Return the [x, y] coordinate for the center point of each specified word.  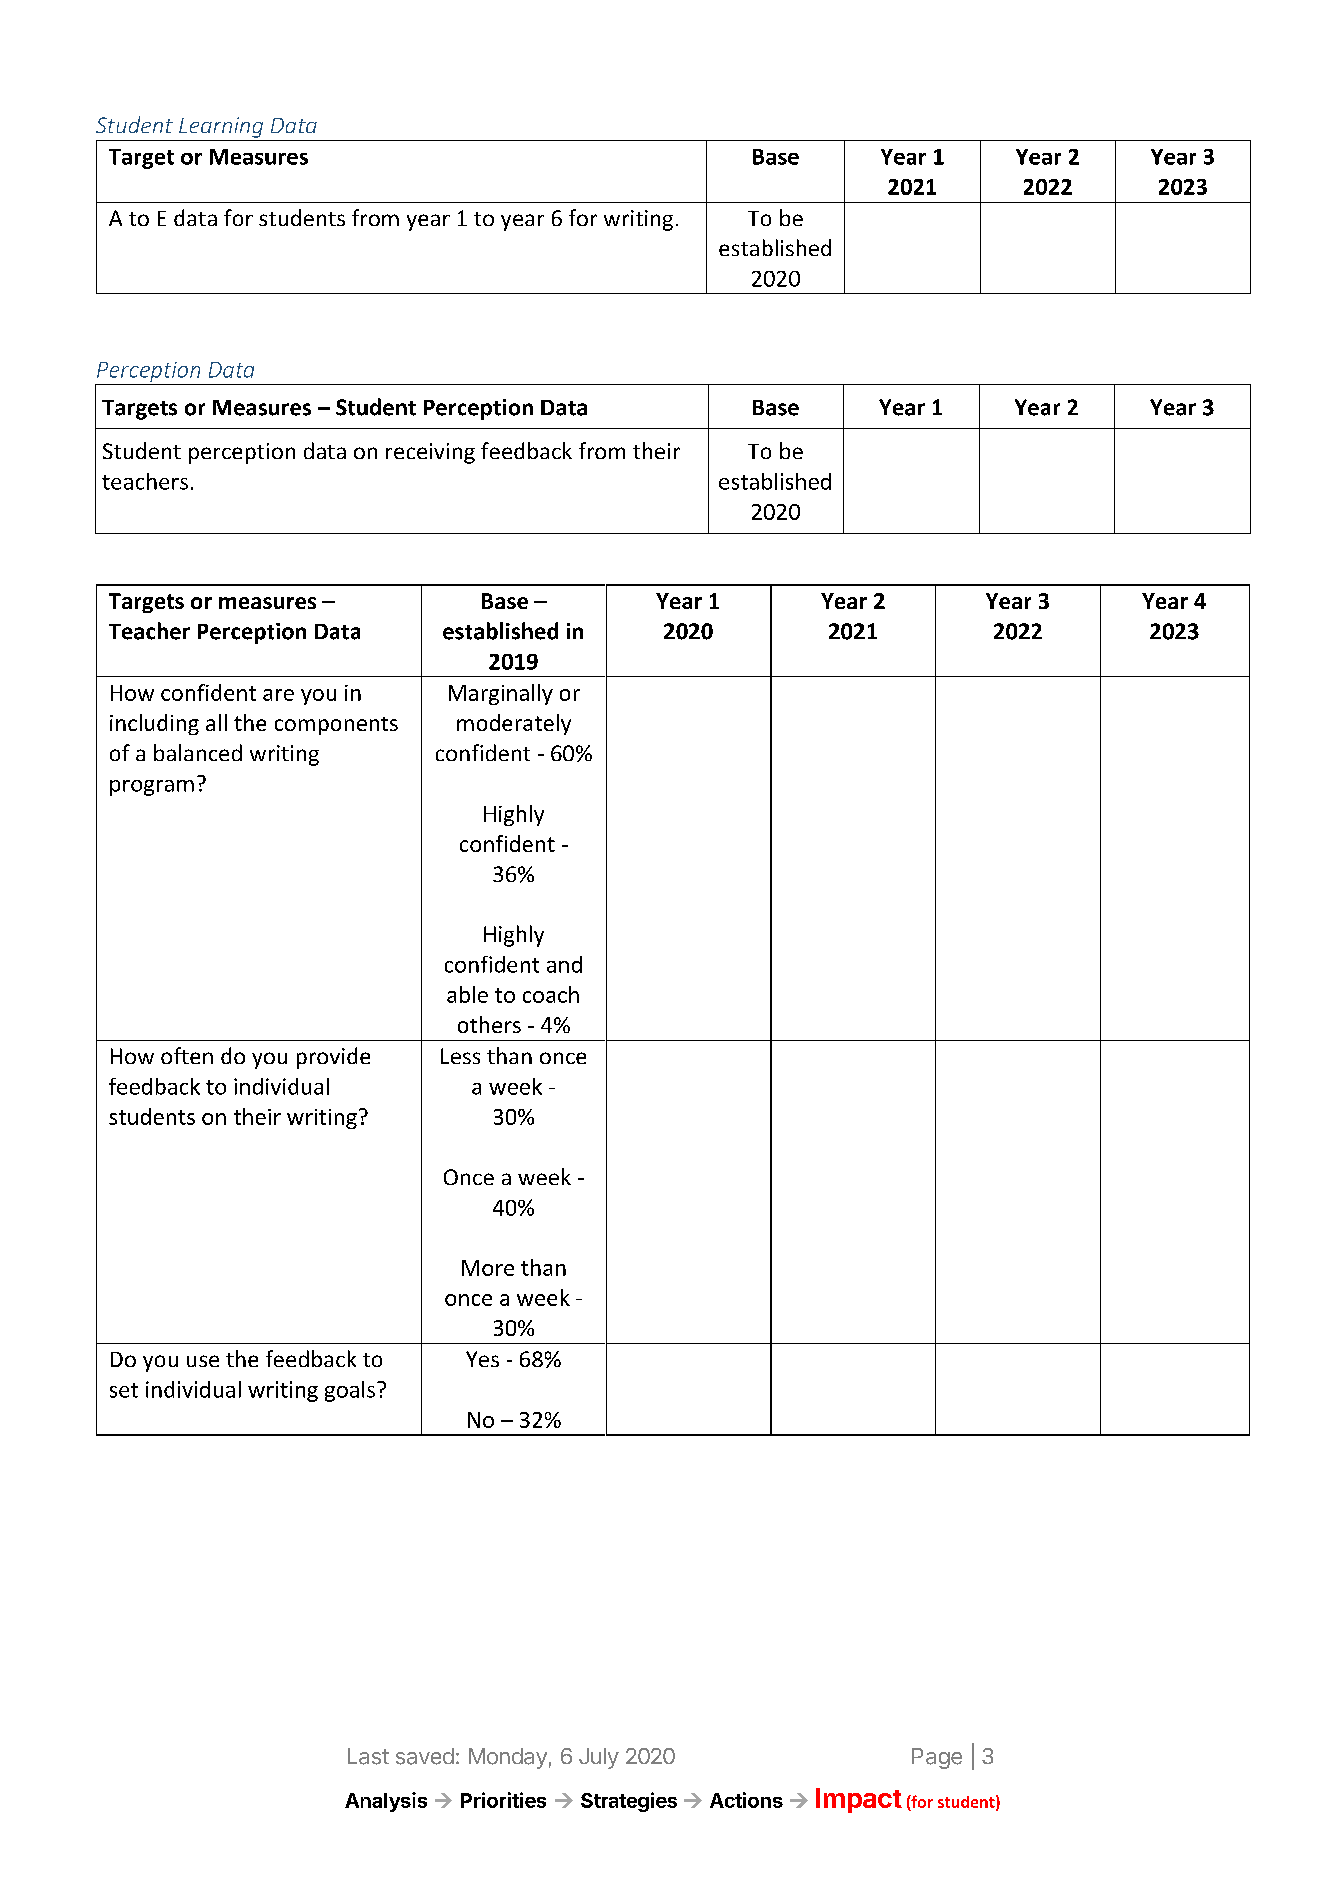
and [564, 964]
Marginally [501, 694]
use [203, 1361]
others [489, 1024]
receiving [430, 453]
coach [551, 994]
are [278, 695]
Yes [482, 1359]
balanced [198, 752]
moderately [514, 724]
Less [460, 1056]
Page [937, 1758]
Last [368, 1756]
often [187, 1055]
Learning [221, 127]
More [488, 1268]
